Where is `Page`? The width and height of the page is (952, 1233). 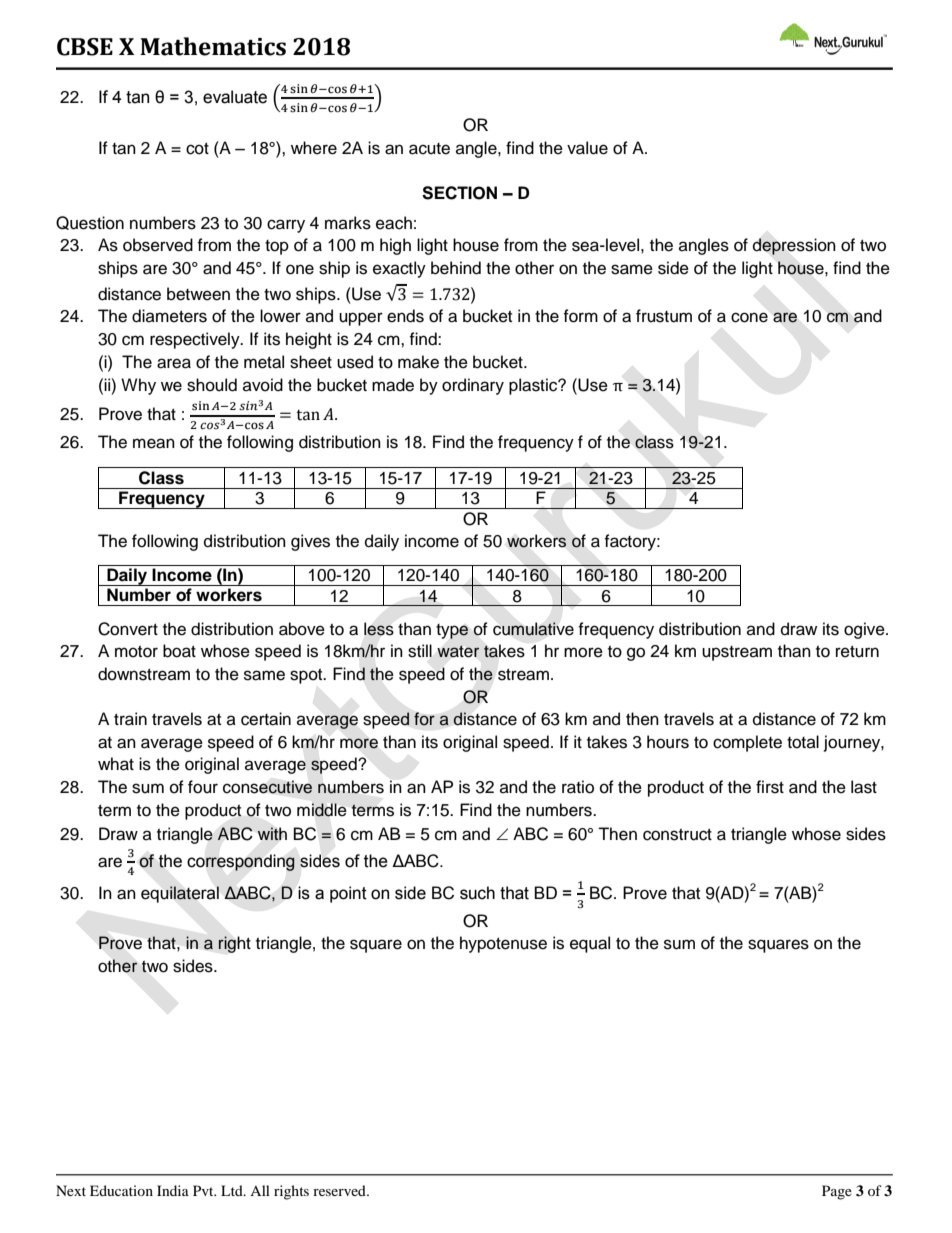 Page is located at coordinates (837, 1192).
